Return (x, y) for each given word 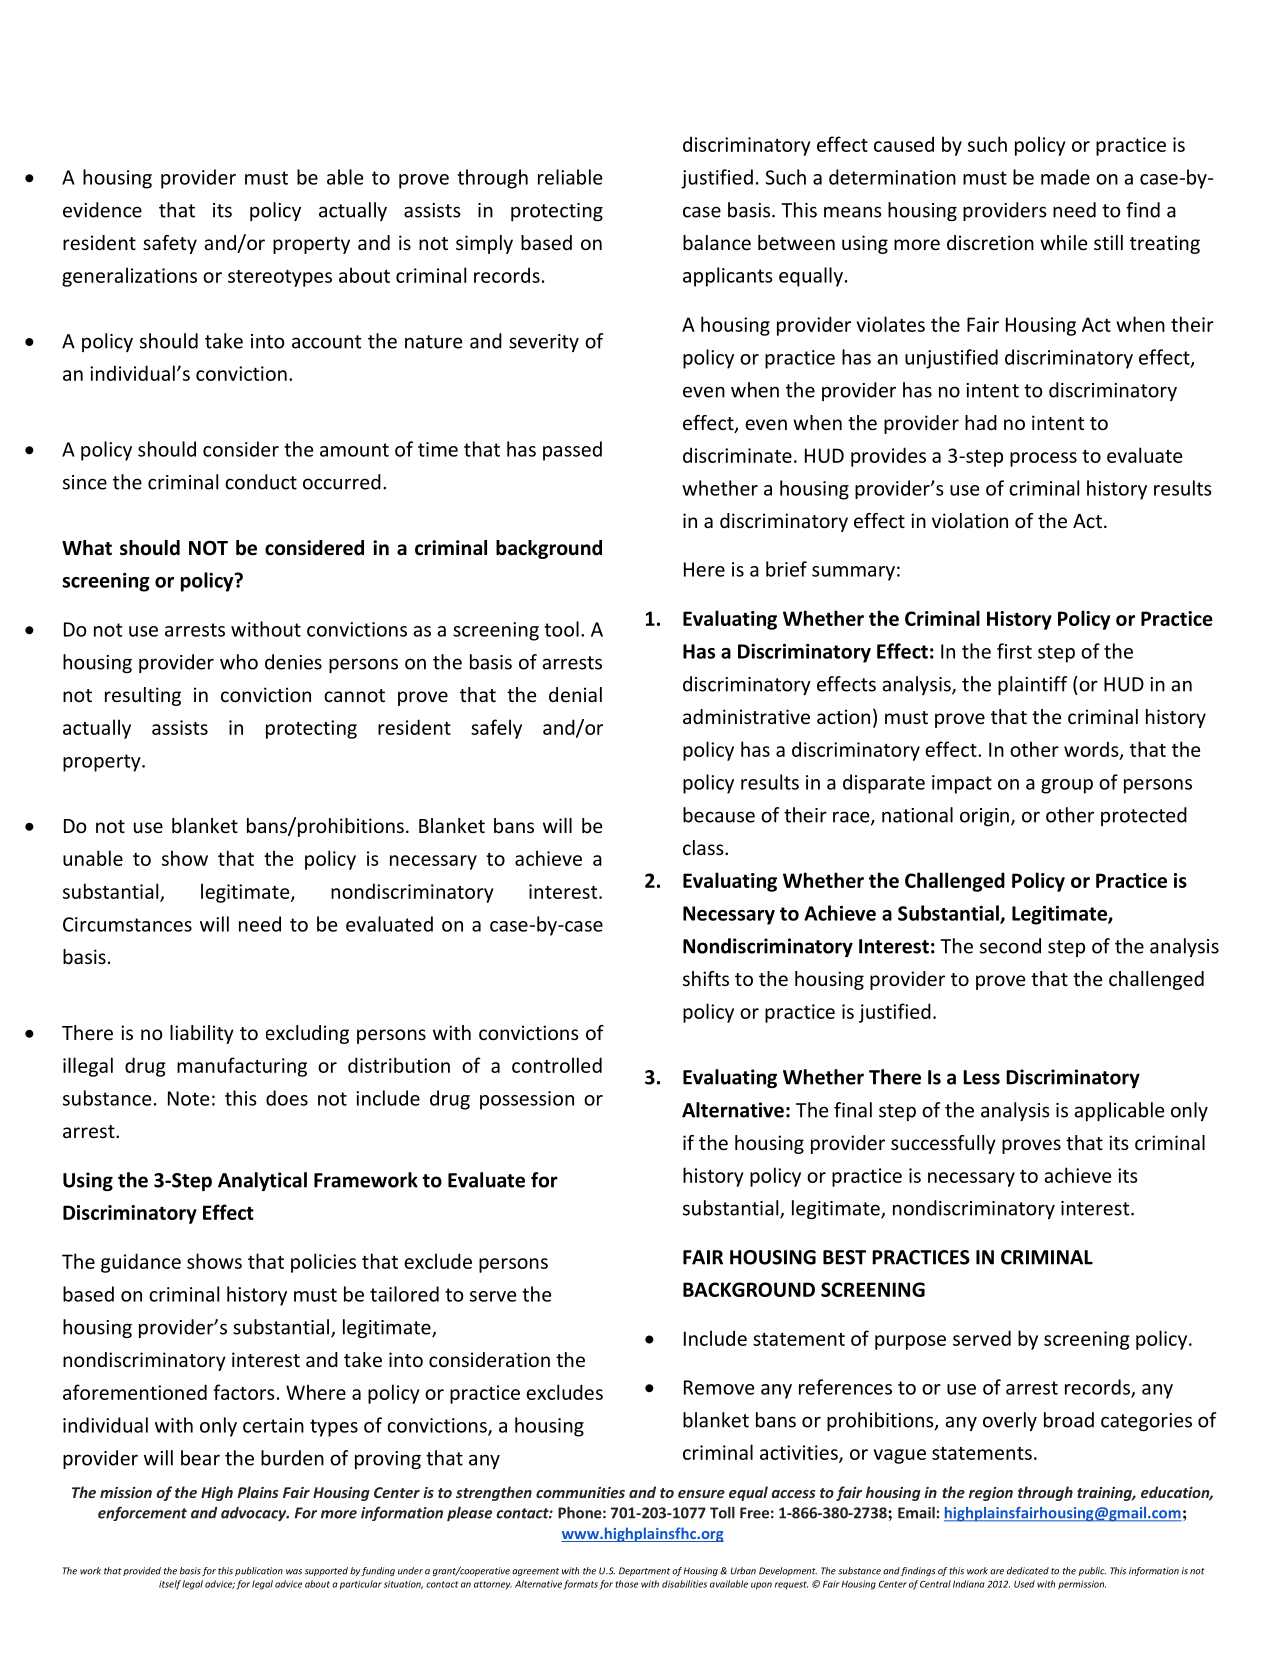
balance (717, 242)
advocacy (255, 1514)
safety (170, 244)
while (1063, 242)
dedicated (1028, 1571)
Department (644, 1571)
